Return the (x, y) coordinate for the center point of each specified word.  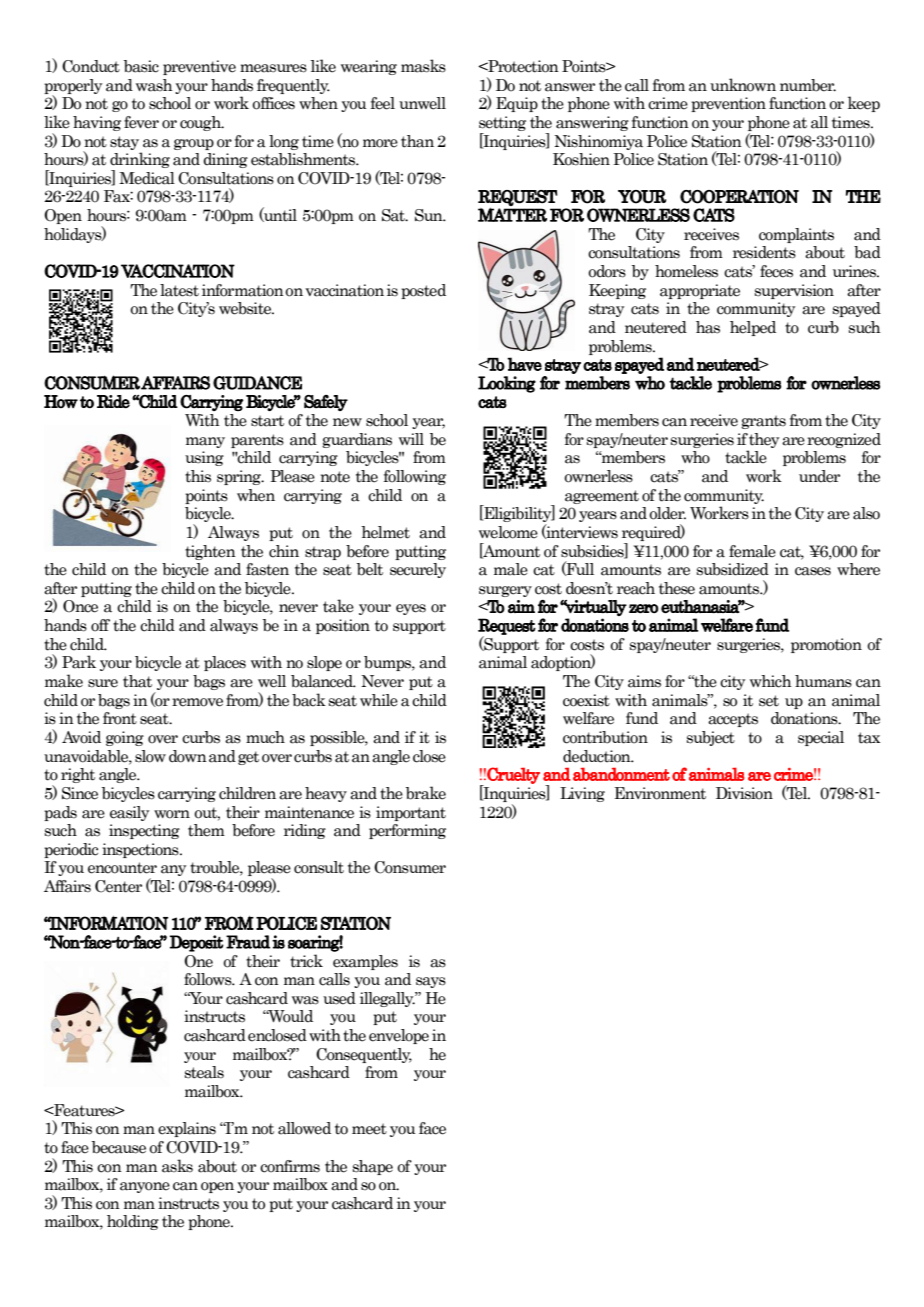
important (411, 813)
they (764, 440)
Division (744, 793)
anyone (145, 1187)
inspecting (144, 831)
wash (154, 85)
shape (373, 1167)
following (415, 477)
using (204, 458)
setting (502, 125)
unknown (743, 85)
